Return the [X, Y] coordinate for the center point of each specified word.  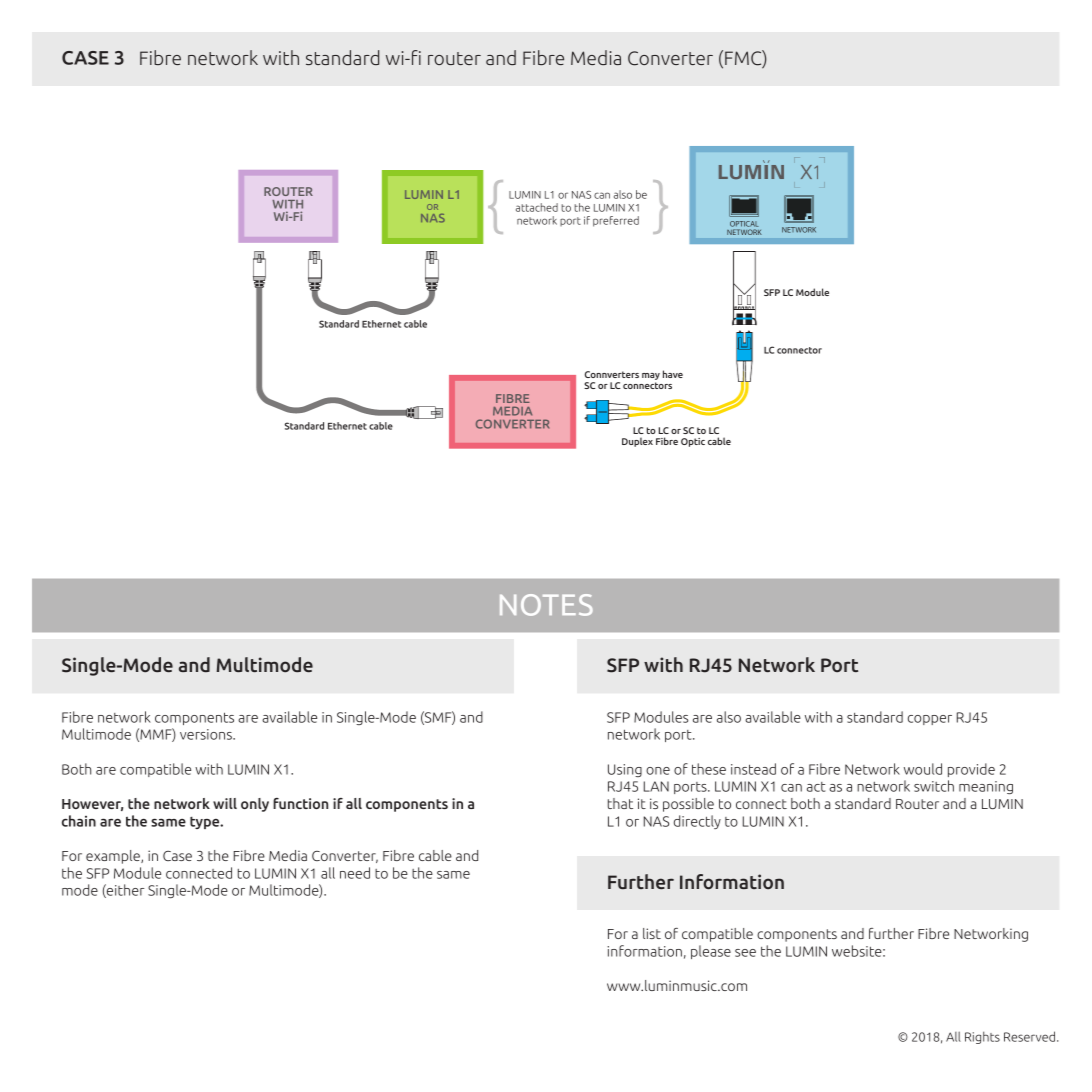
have [673, 374]
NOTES [546, 605]
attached [537, 207]
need [355, 873]
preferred [616, 221]
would [923, 769]
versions [207, 734]
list [652, 933]
